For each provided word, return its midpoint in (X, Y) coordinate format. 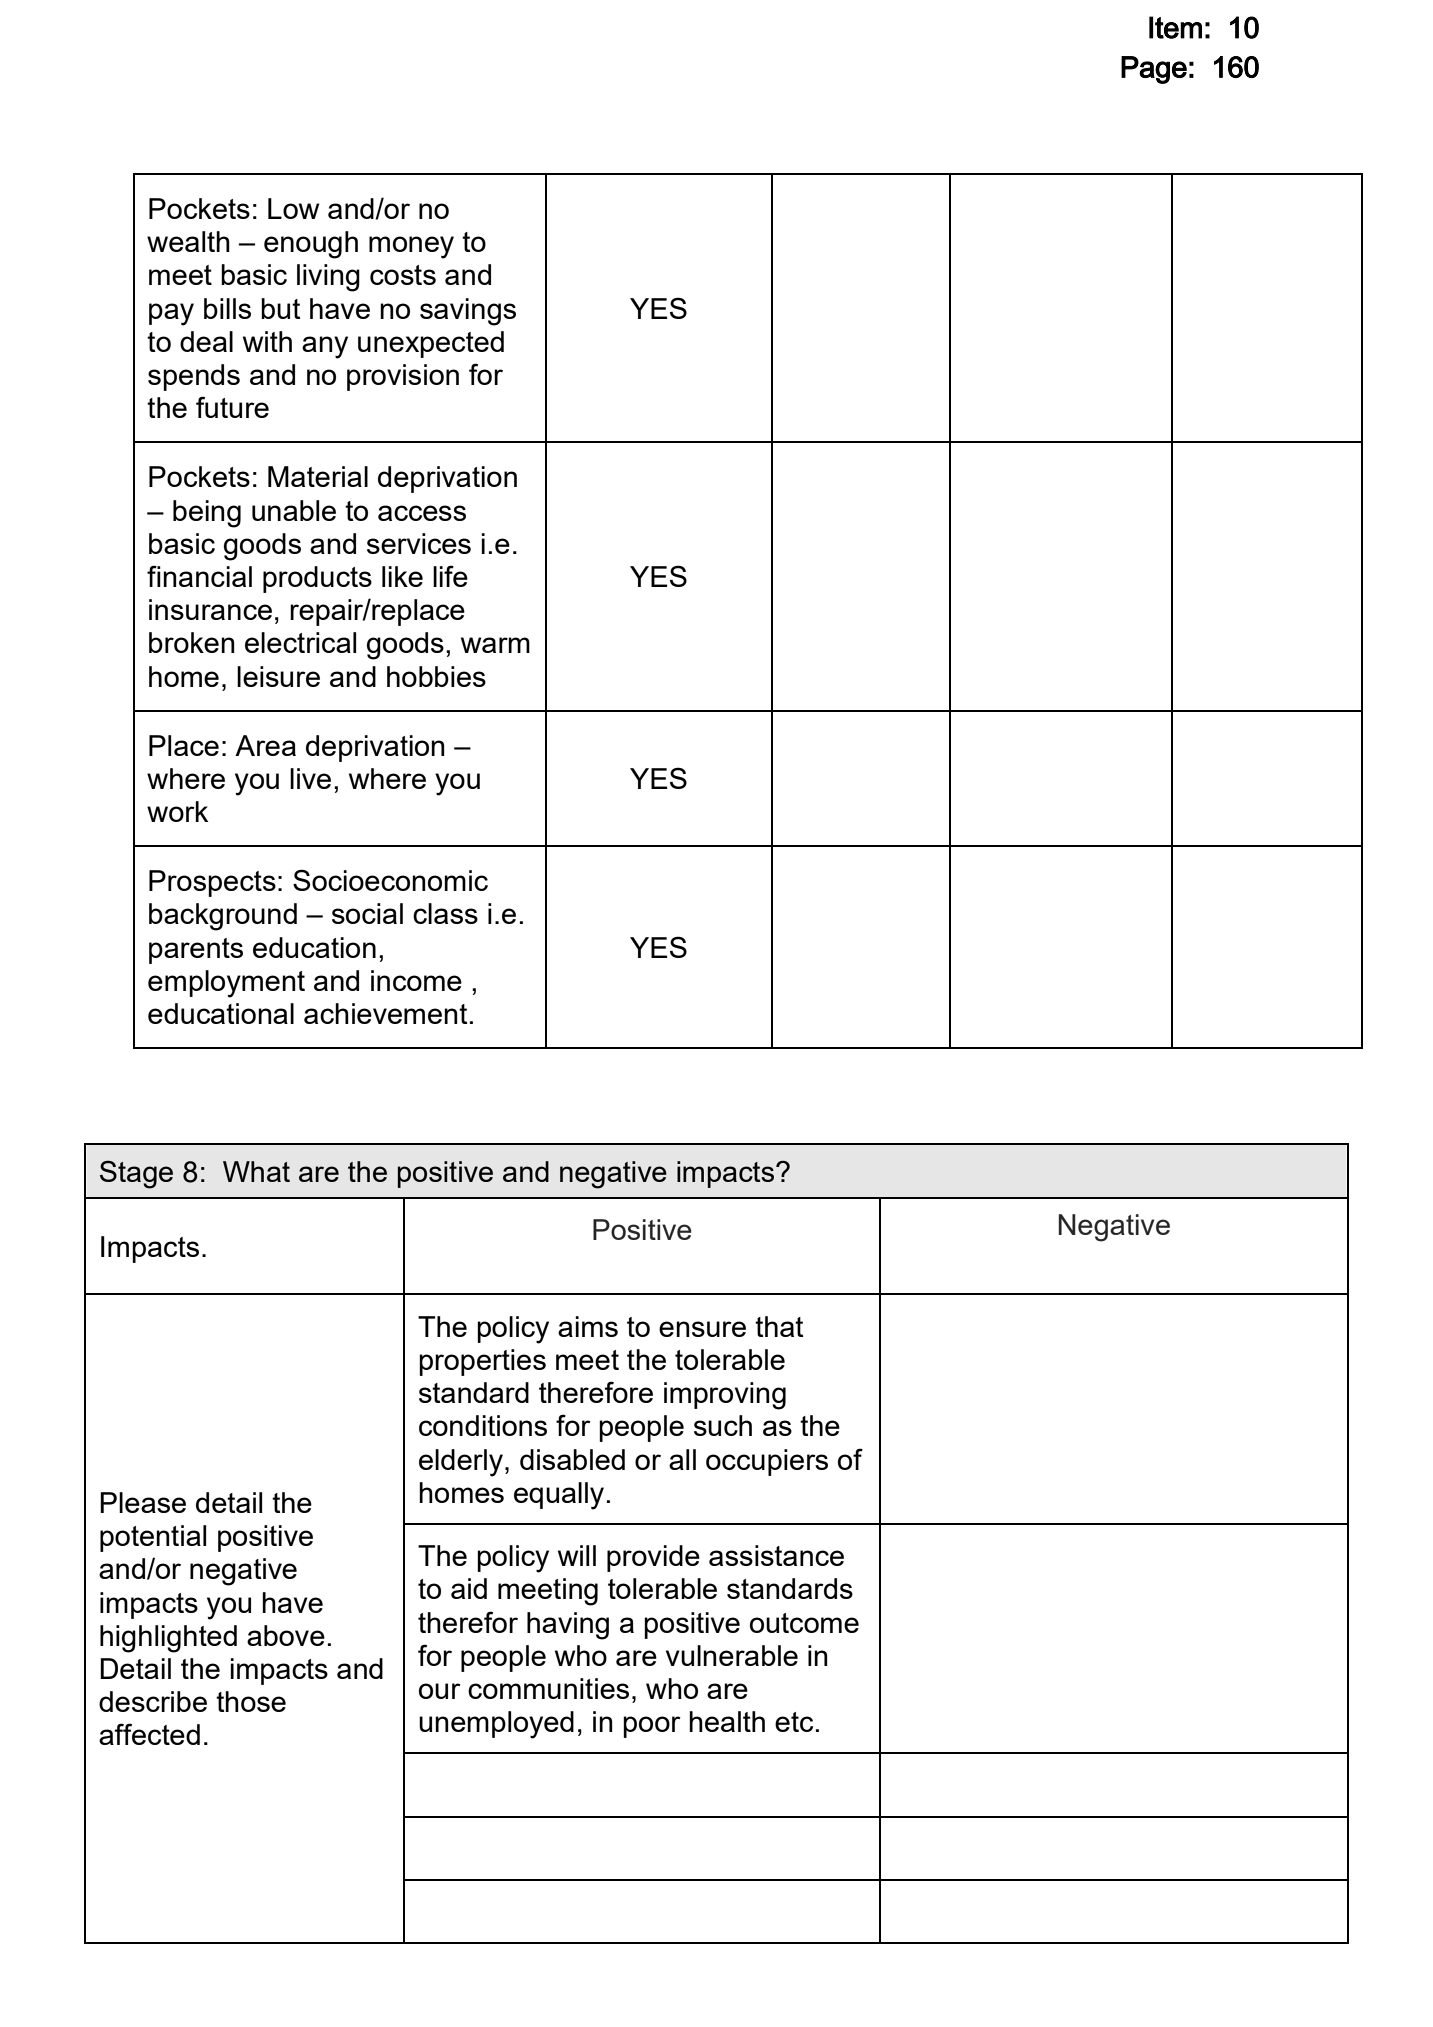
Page (1154, 70)
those (251, 1701)
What (256, 1171)
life (450, 576)
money (411, 247)
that (779, 1326)
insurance (210, 609)
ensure (702, 1329)
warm (495, 645)
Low (293, 208)
